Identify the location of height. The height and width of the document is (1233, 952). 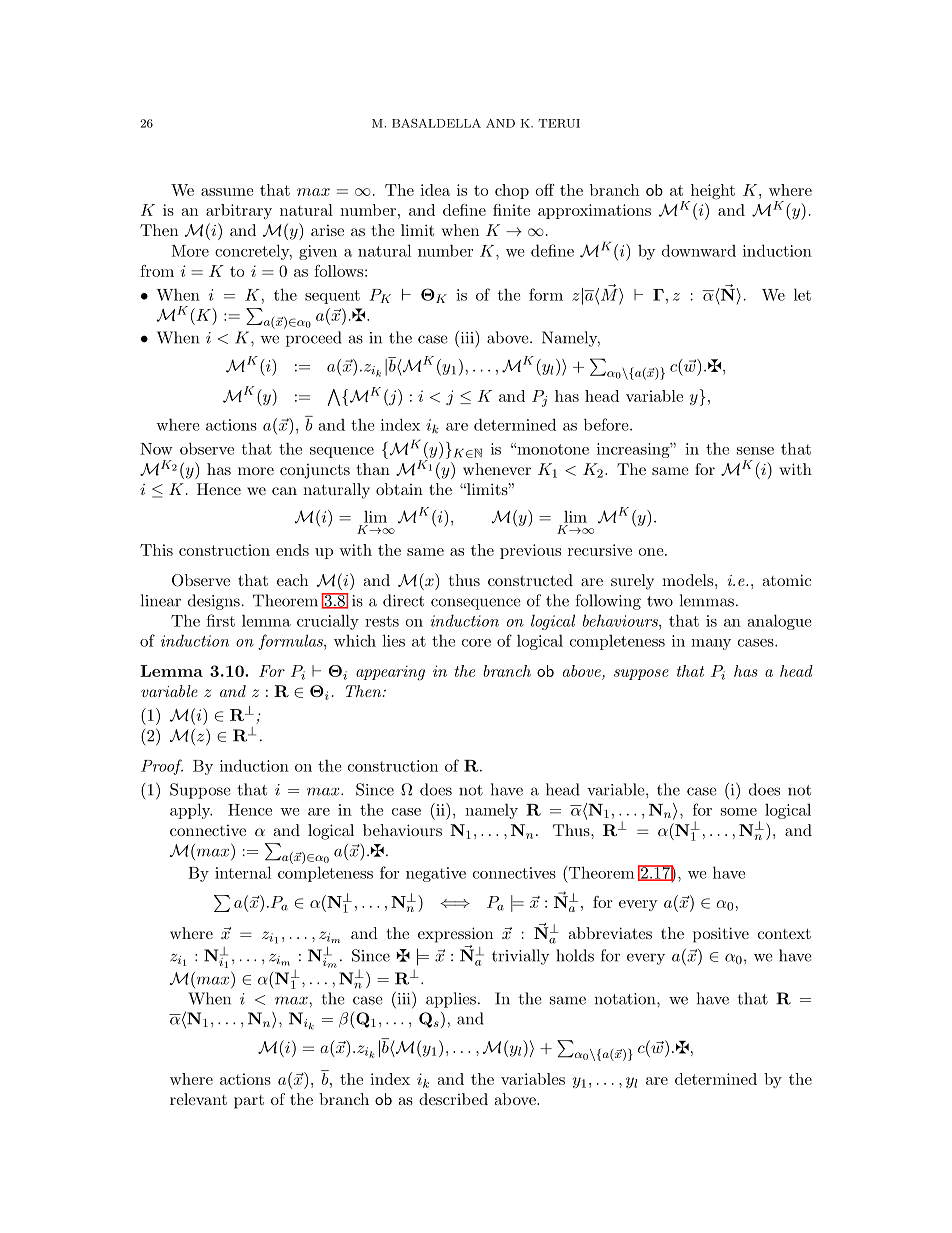
(711, 193).
